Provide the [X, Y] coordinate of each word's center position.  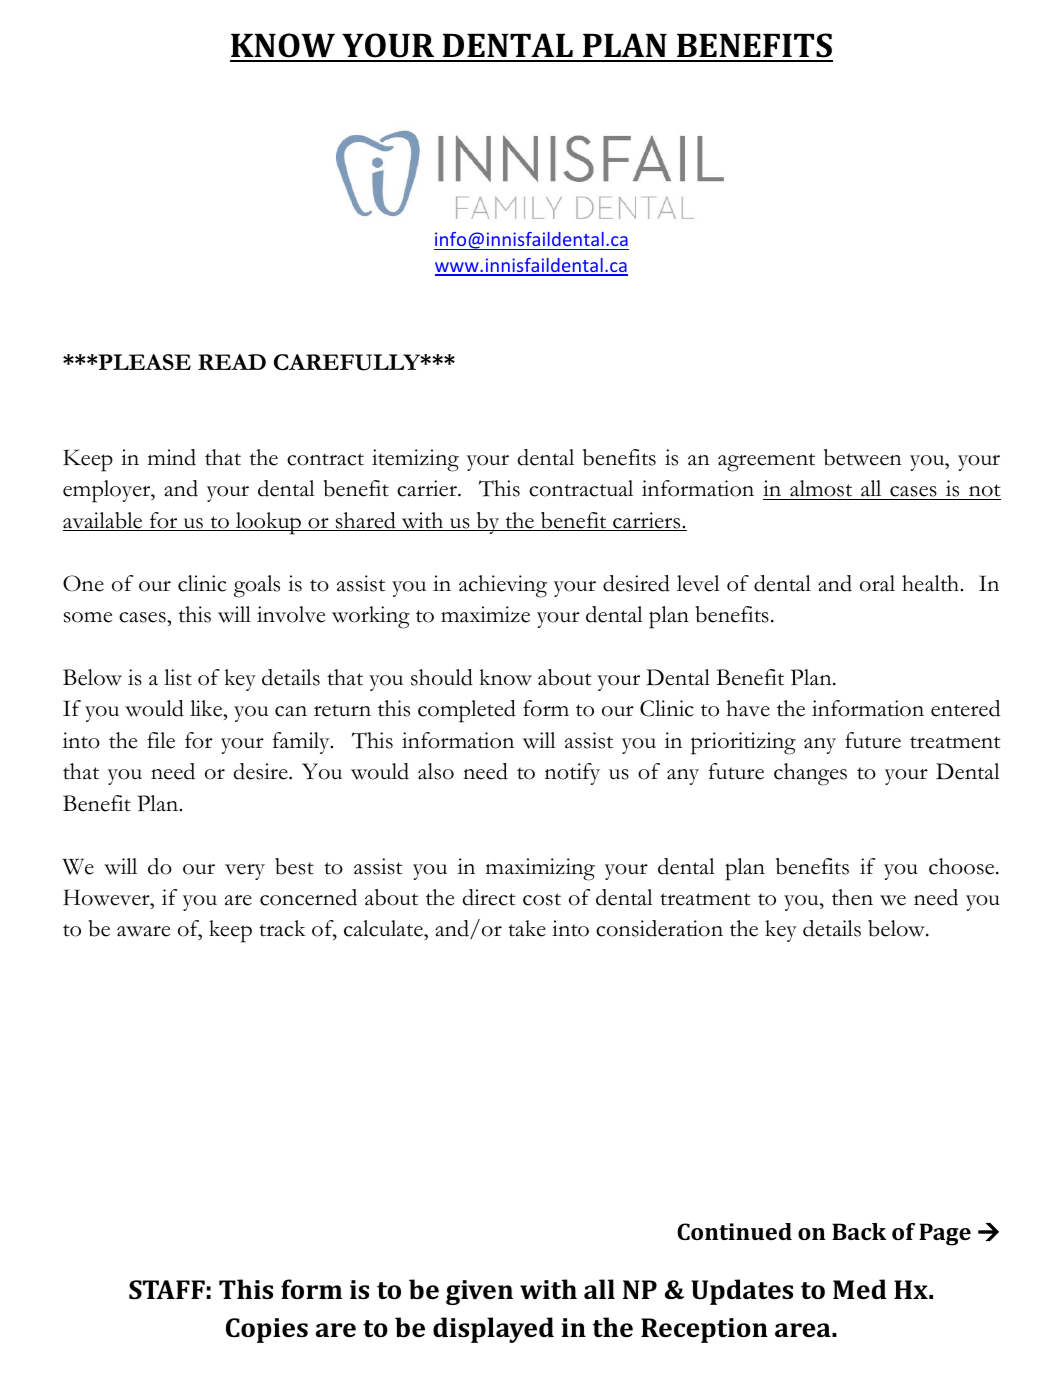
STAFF [167, 1289]
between [863, 457]
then [852, 897]
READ [232, 362]
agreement [766, 462]
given [479, 1292]
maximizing [540, 869]
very [245, 872]
